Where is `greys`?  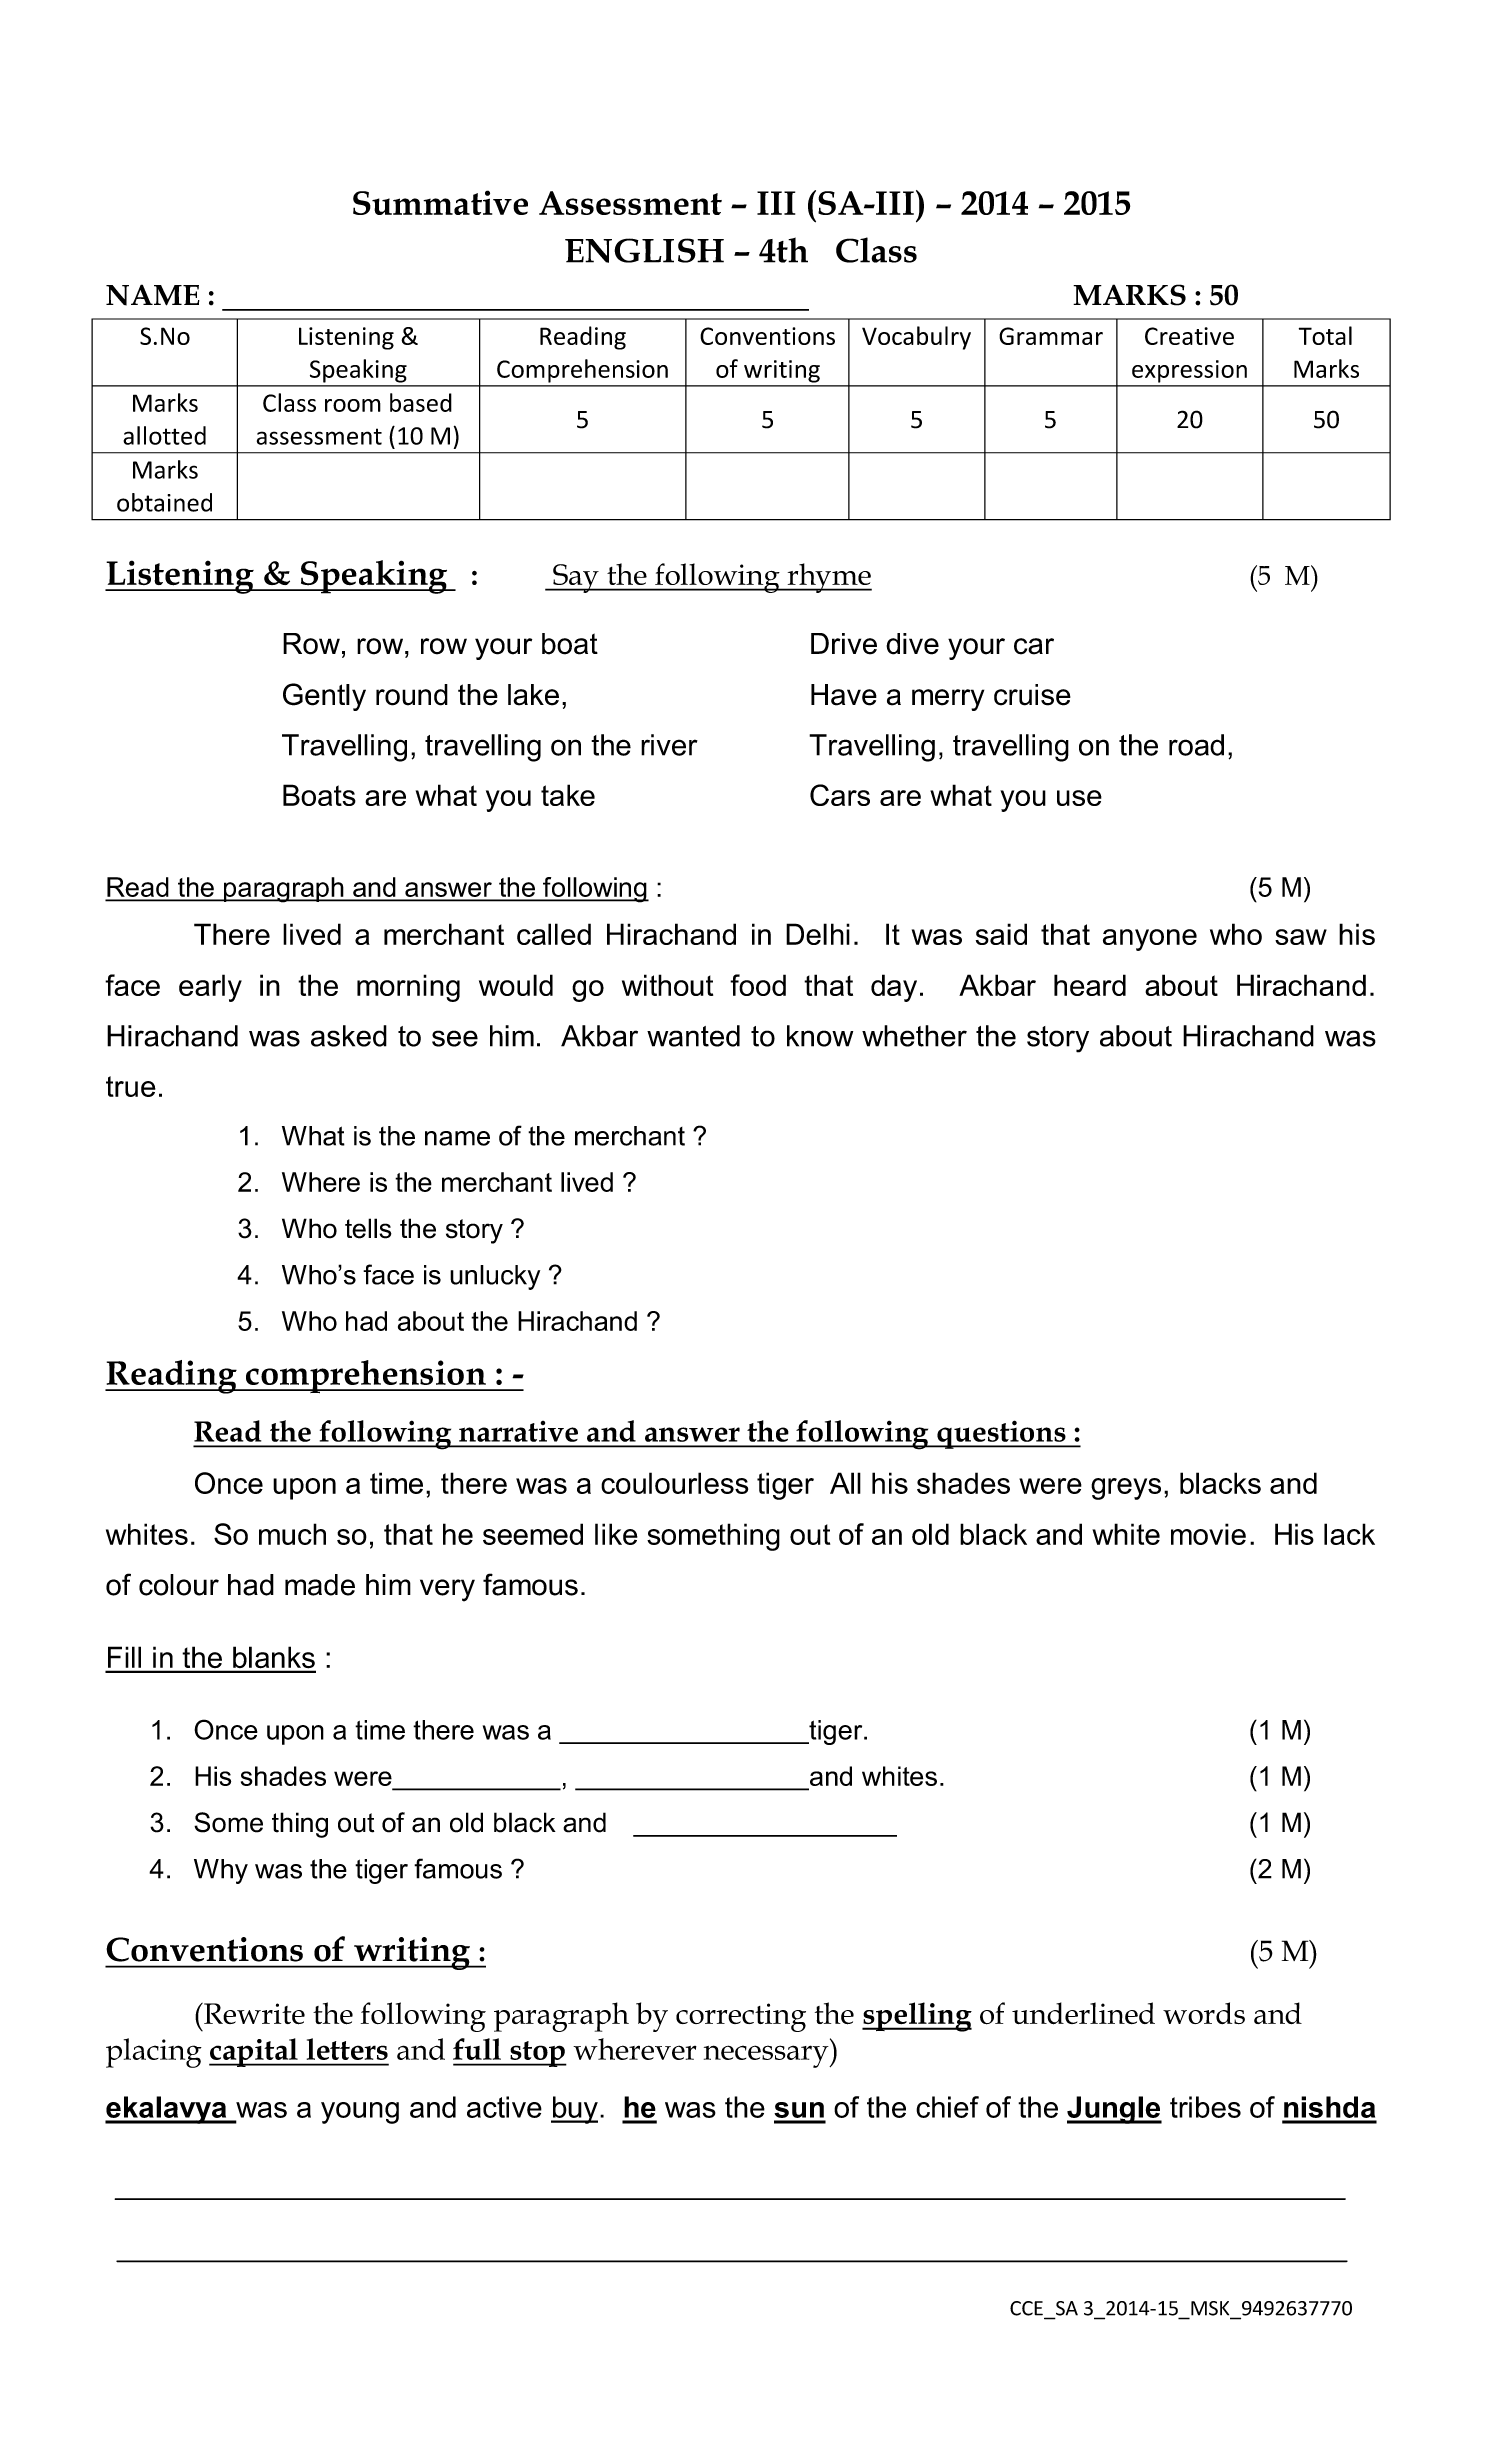
greys is located at coordinates (1126, 1489).
